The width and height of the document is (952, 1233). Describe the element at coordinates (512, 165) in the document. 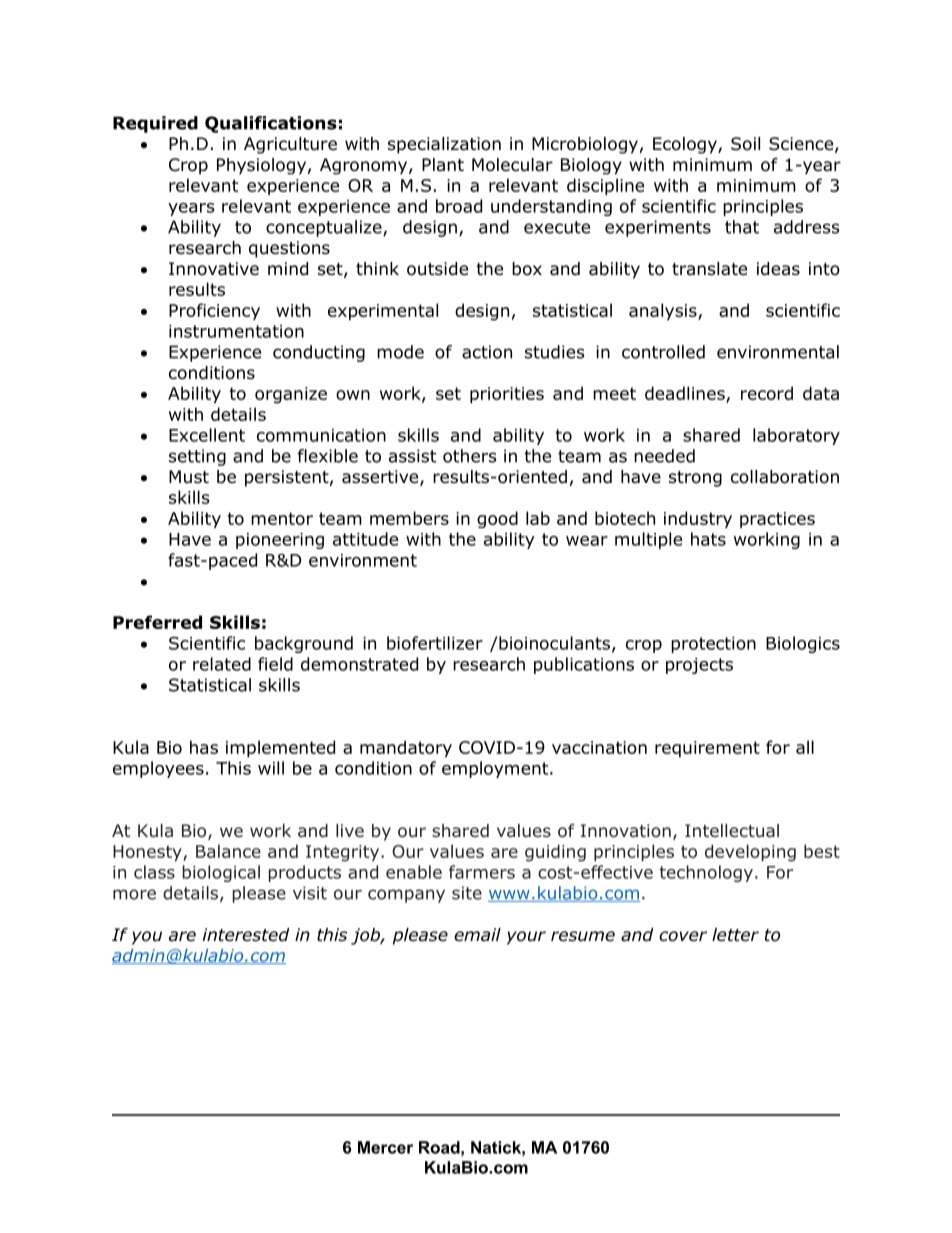

I see `Molecular` at that location.
